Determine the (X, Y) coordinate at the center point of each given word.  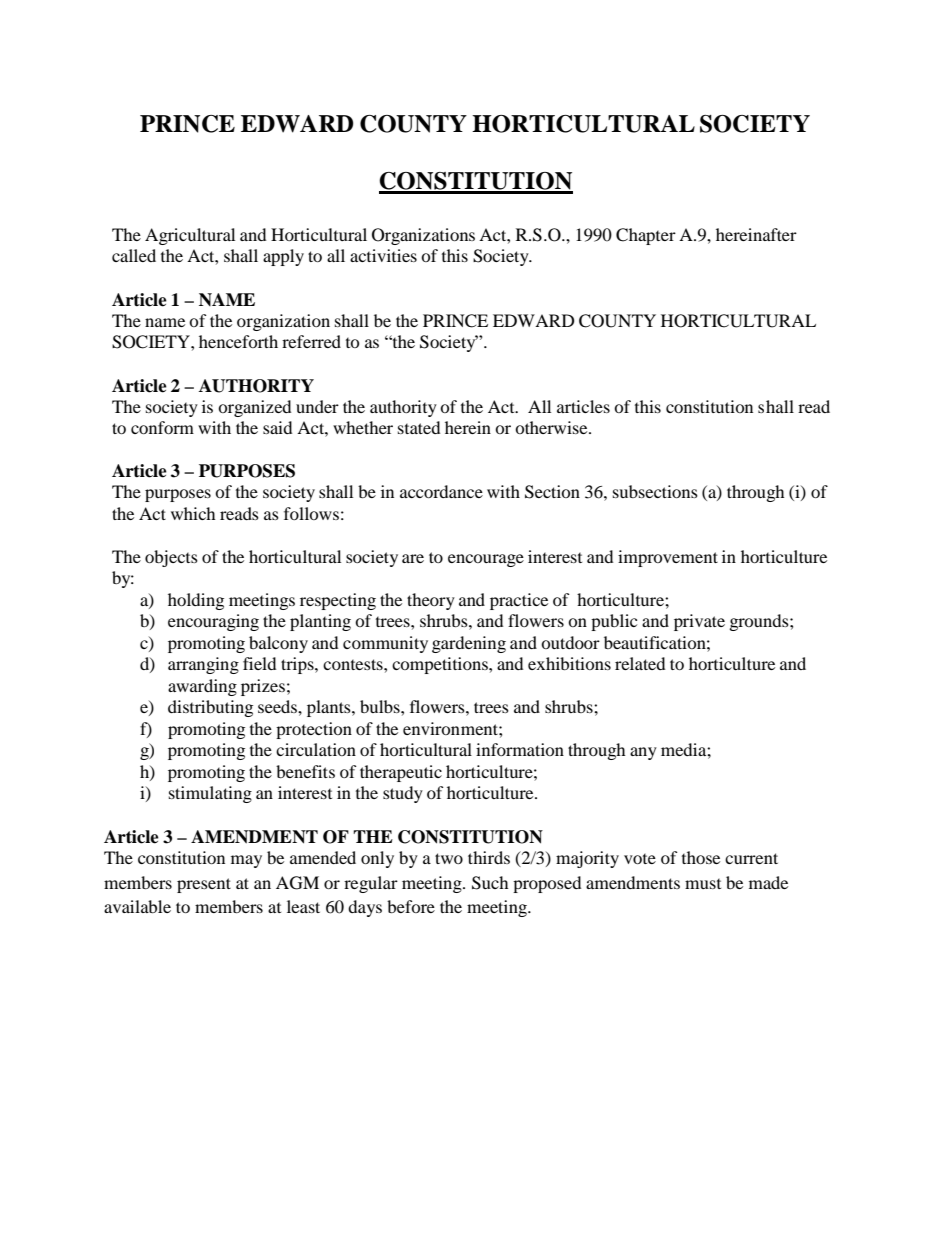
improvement (668, 558)
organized (254, 408)
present (204, 885)
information (520, 749)
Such (490, 883)
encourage (486, 560)
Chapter (646, 236)
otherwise (552, 427)
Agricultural (190, 236)
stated (419, 427)
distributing (210, 708)
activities (383, 255)
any (643, 753)
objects (171, 558)
